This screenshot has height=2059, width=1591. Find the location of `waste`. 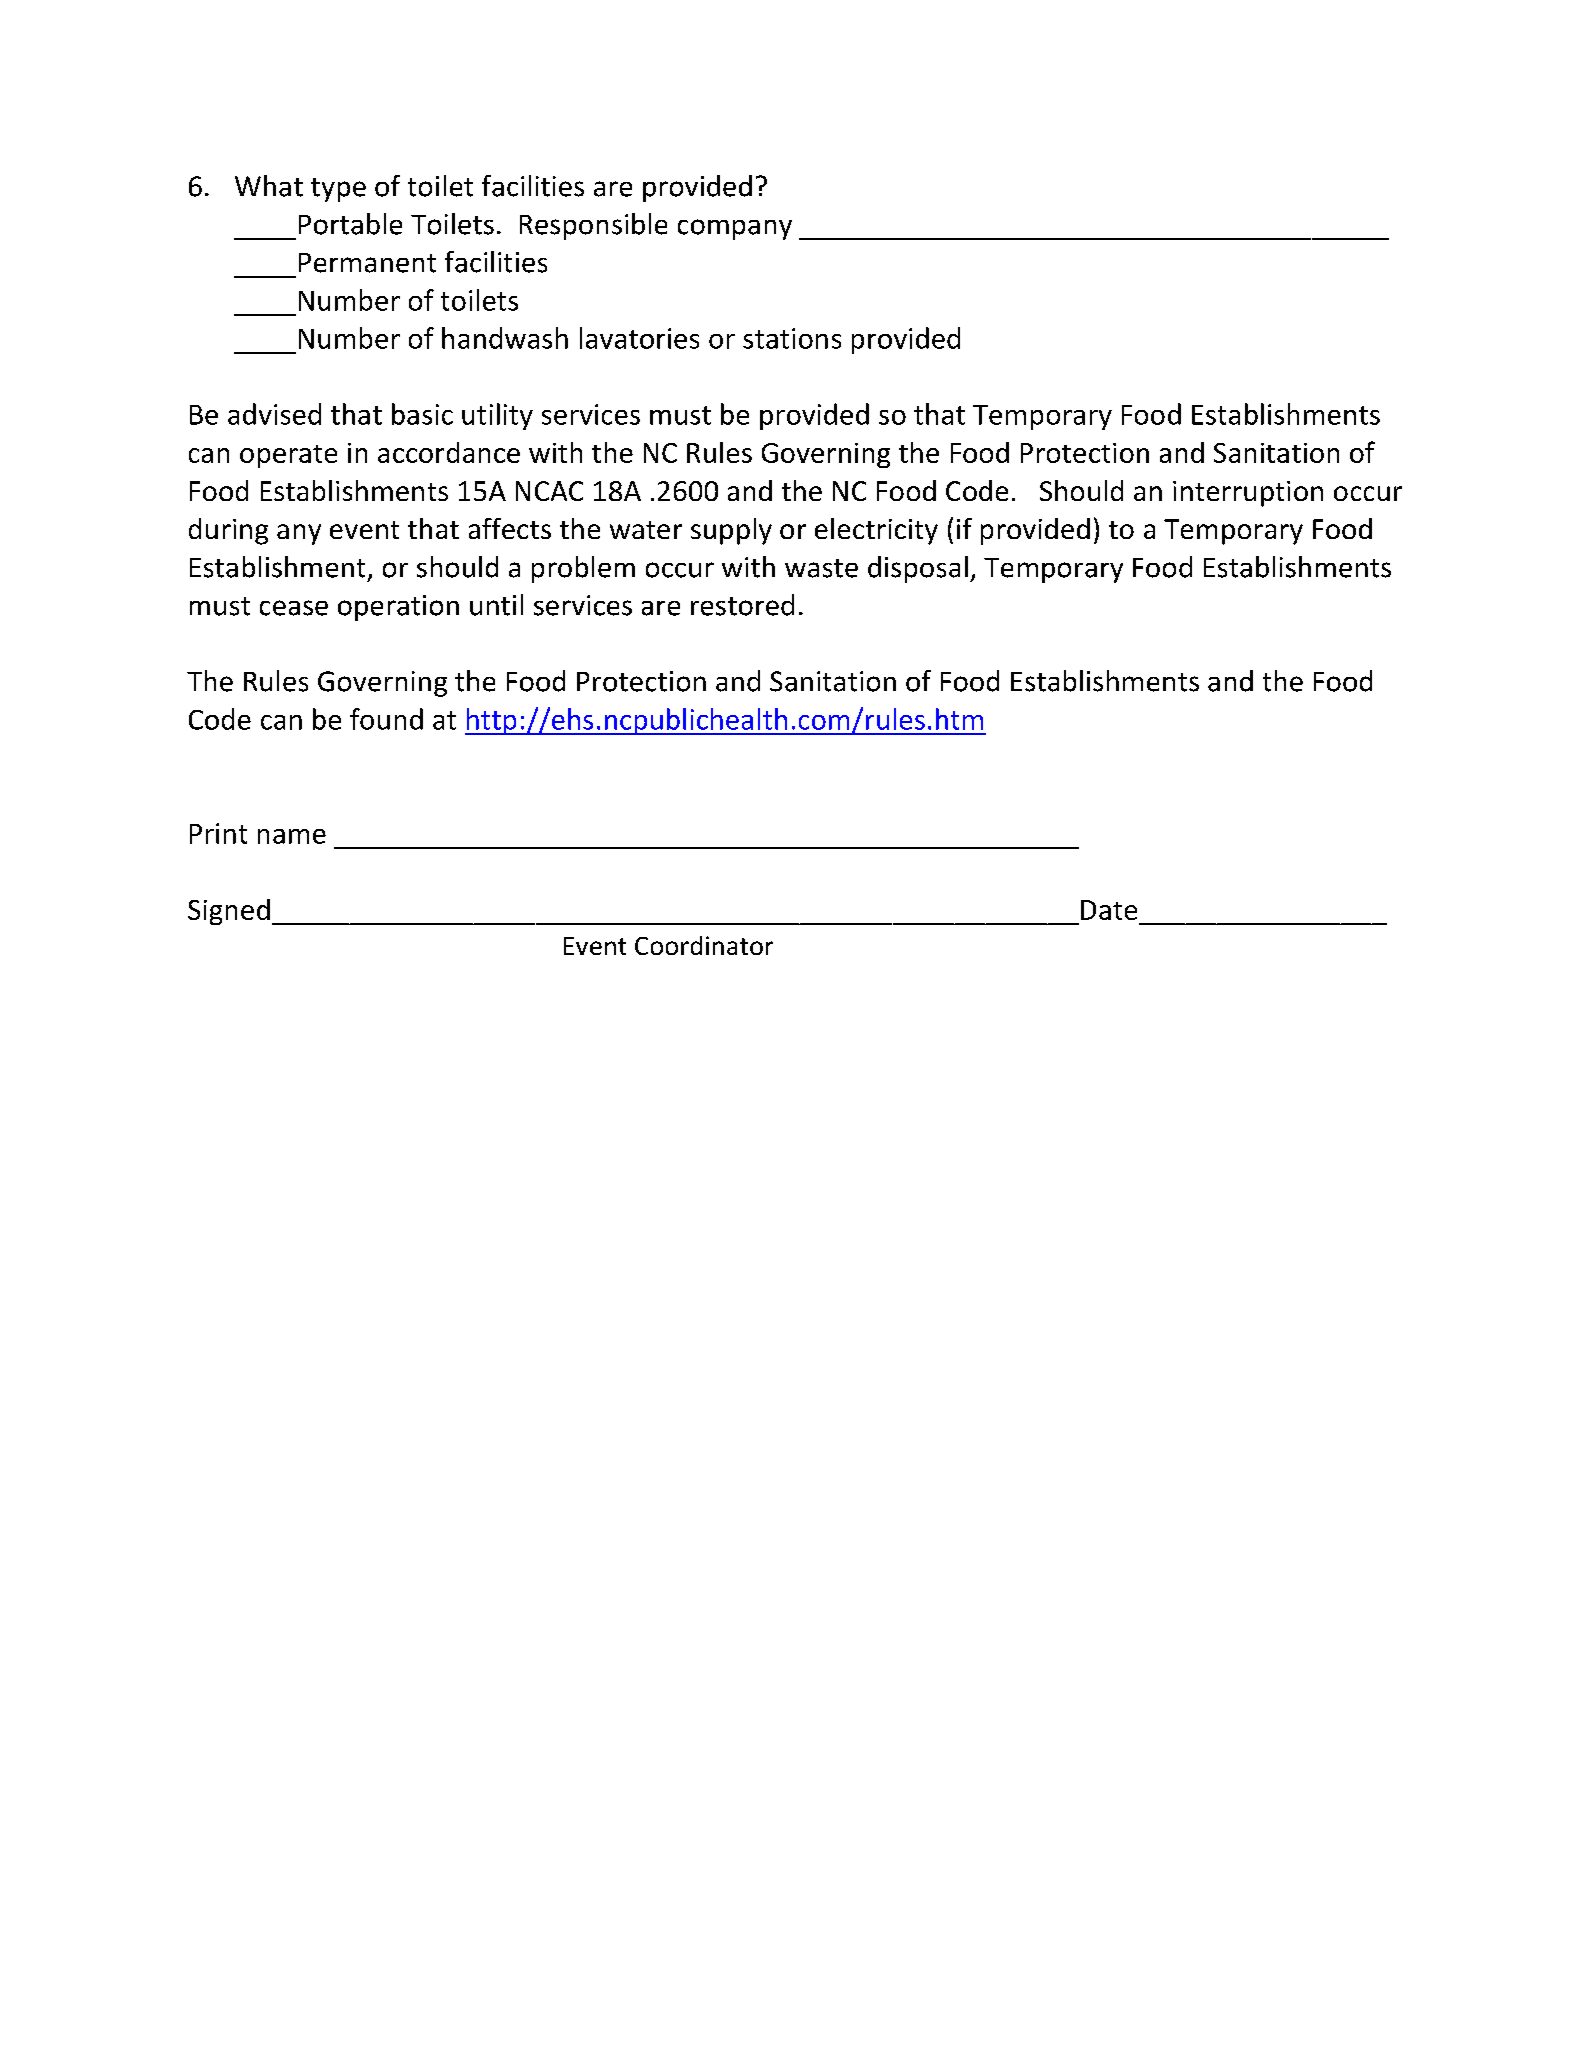

waste is located at coordinates (821, 568).
